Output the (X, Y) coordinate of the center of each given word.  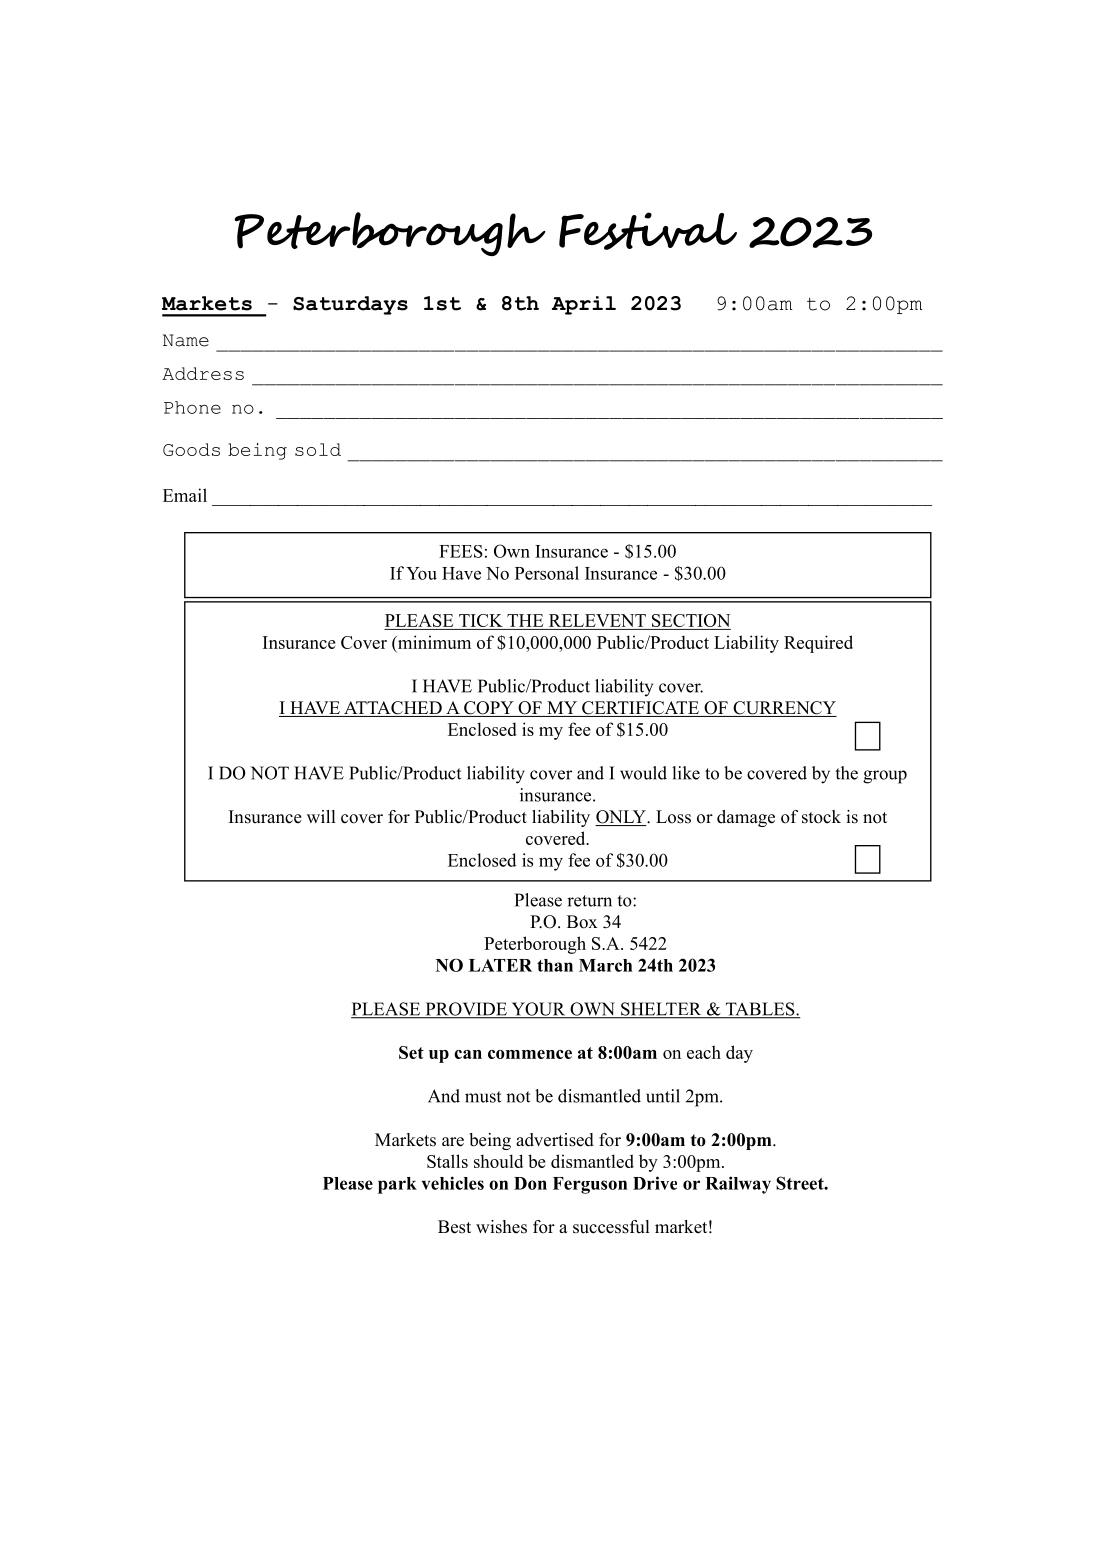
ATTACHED (393, 709)
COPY (489, 709)
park (397, 1185)
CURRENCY (784, 709)
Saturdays (350, 305)
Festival (648, 231)
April (584, 305)
